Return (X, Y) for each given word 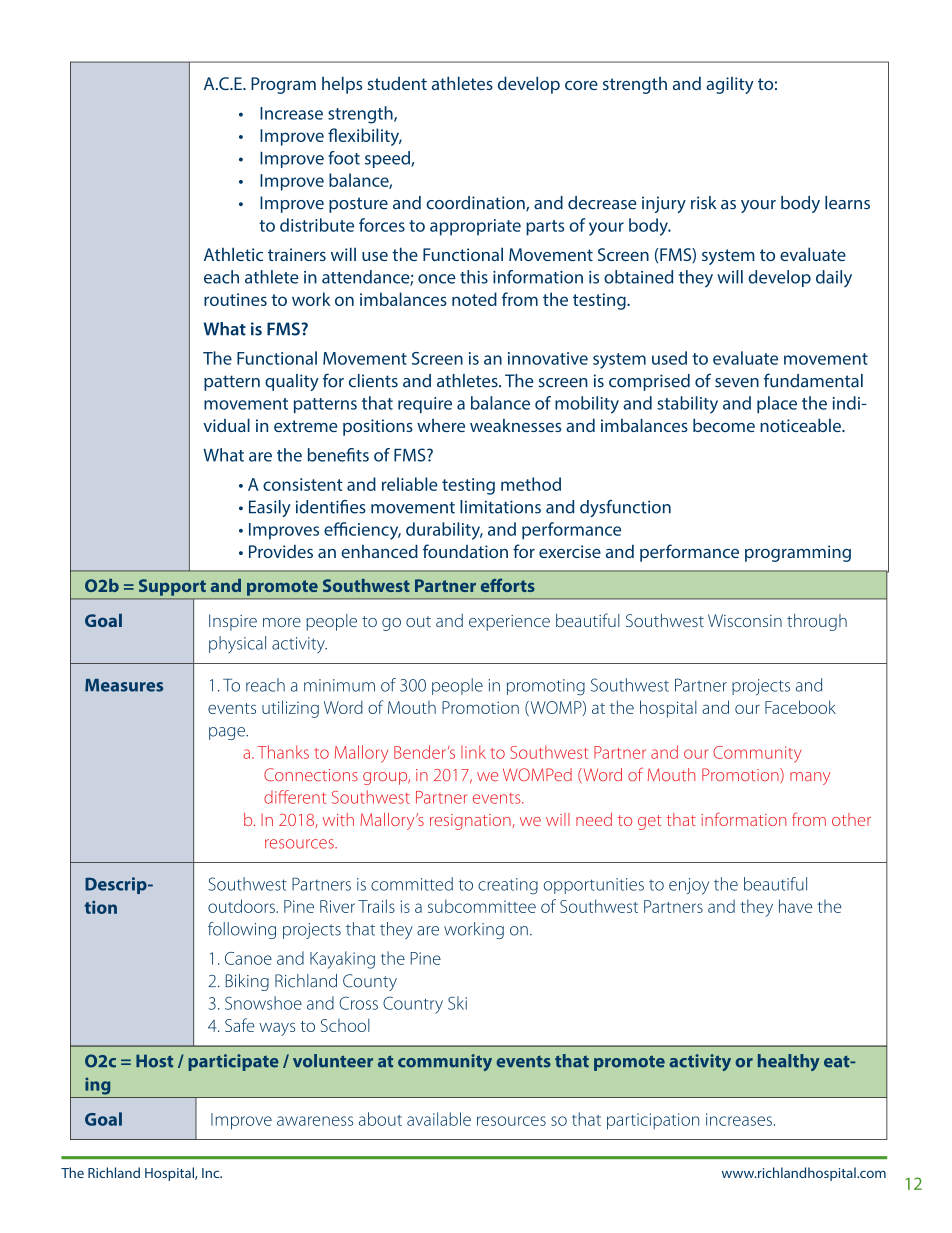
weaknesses (515, 425)
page (228, 733)
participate (233, 1062)
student (397, 83)
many (810, 778)
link (473, 752)
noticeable (801, 425)
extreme (306, 426)
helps (342, 85)
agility (730, 85)
